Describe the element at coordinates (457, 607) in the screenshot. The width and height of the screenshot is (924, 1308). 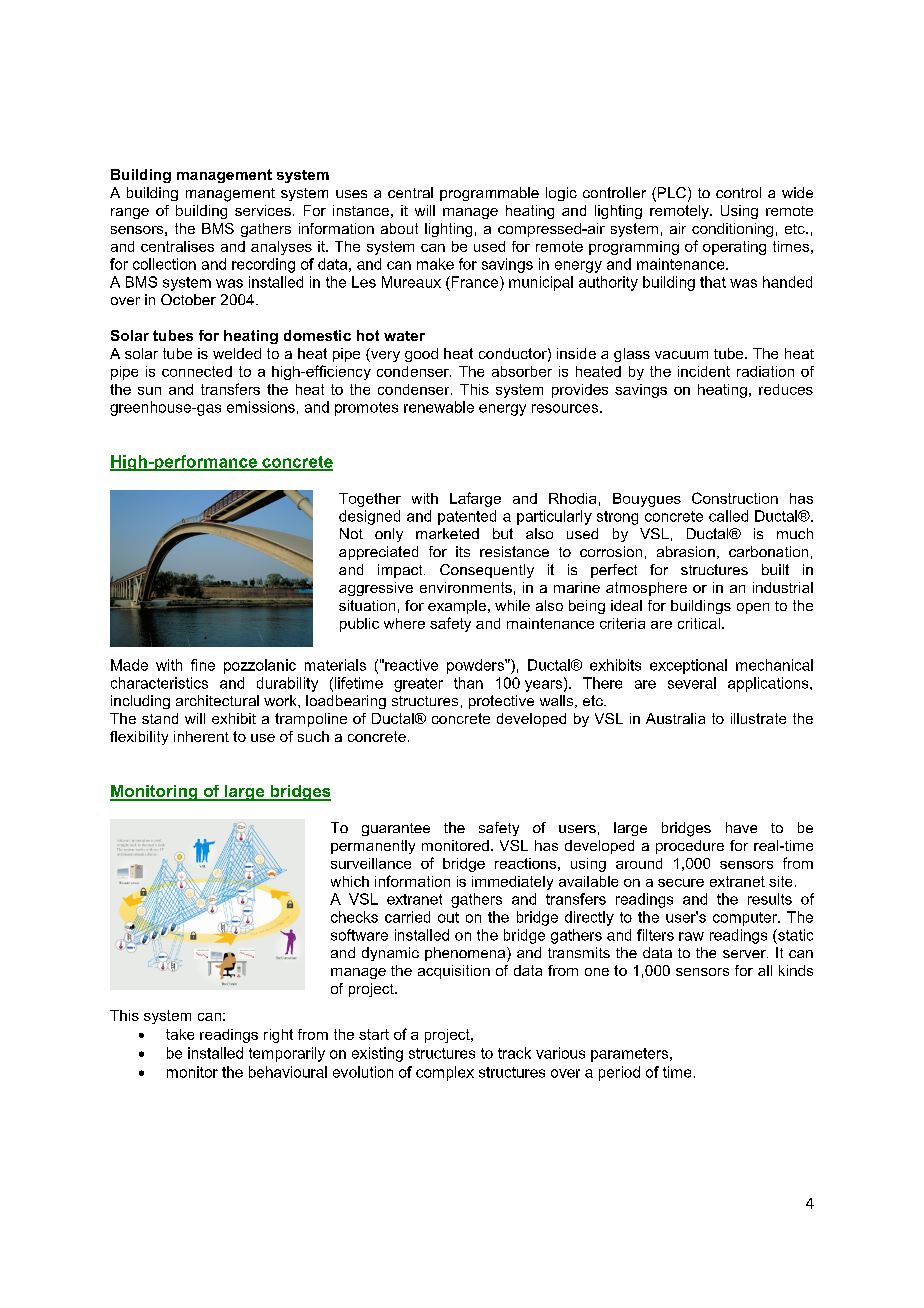
I see `example` at that location.
